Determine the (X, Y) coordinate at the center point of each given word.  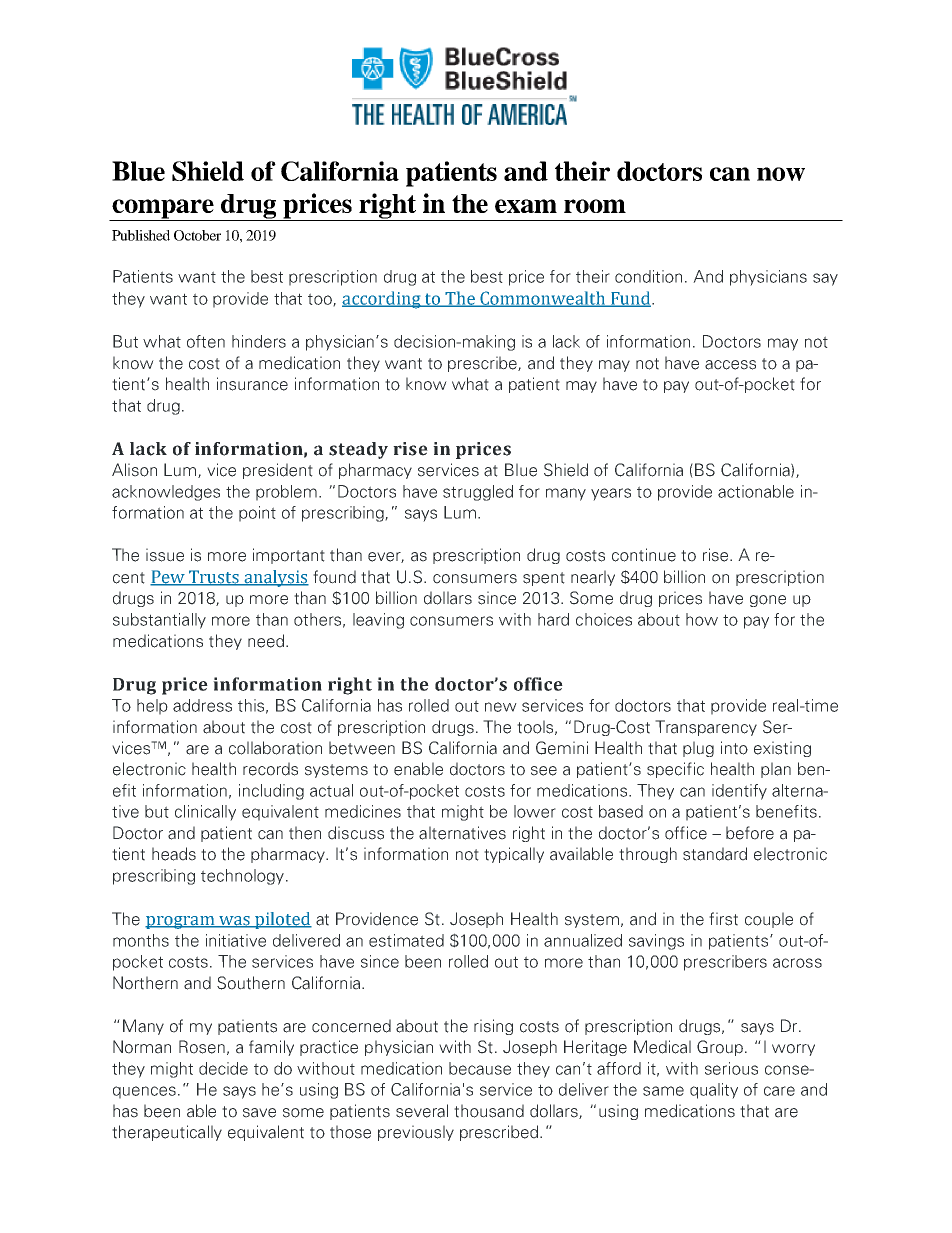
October (197, 235)
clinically (205, 813)
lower (535, 811)
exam (526, 206)
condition (648, 276)
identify (739, 792)
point (257, 514)
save (259, 1113)
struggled (478, 493)
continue (644, 555)
